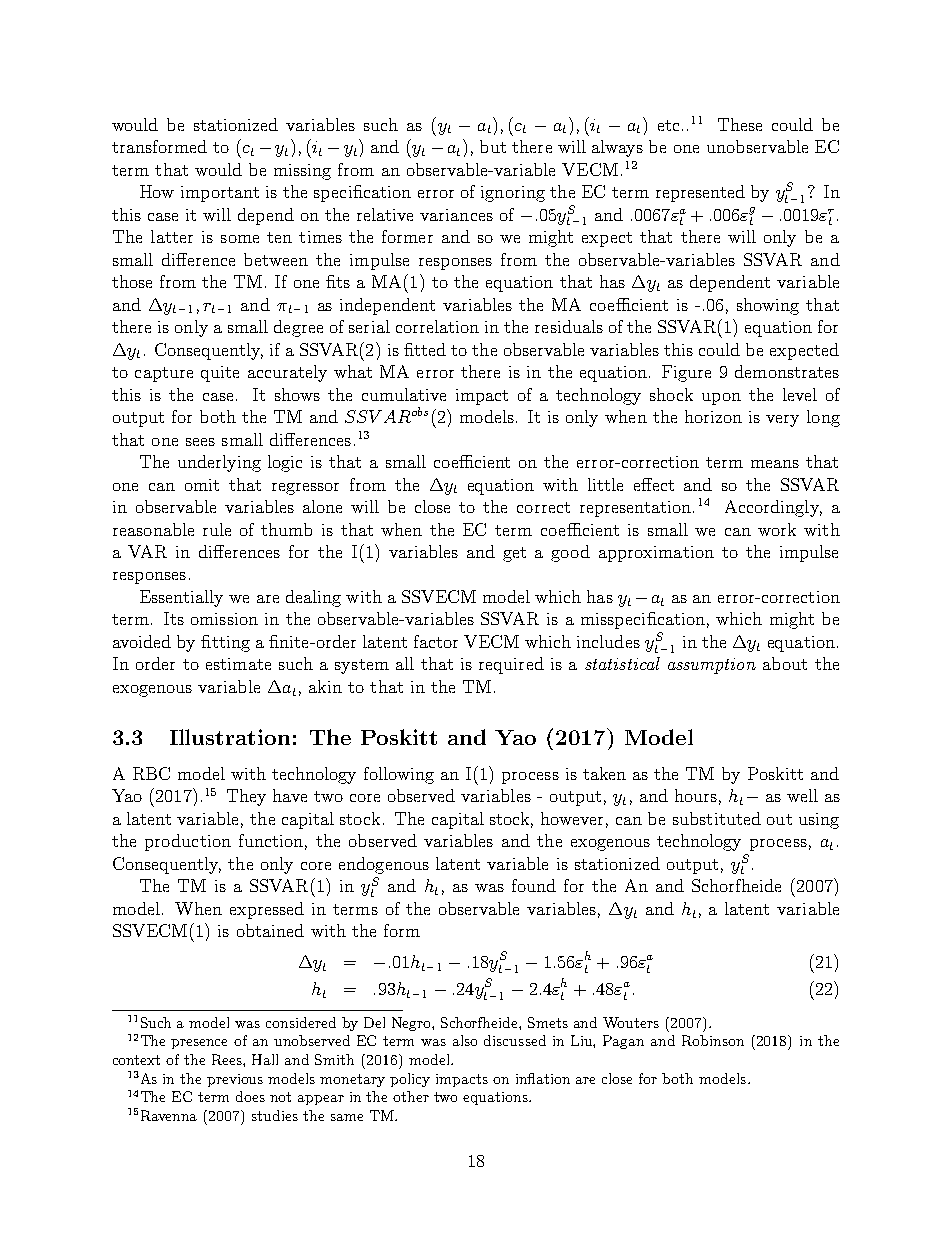 The height and width of the screenshot is (1233, 952). Describe the element at coordinates (436, 641) in the screenshot. I see `factor` at that location.
